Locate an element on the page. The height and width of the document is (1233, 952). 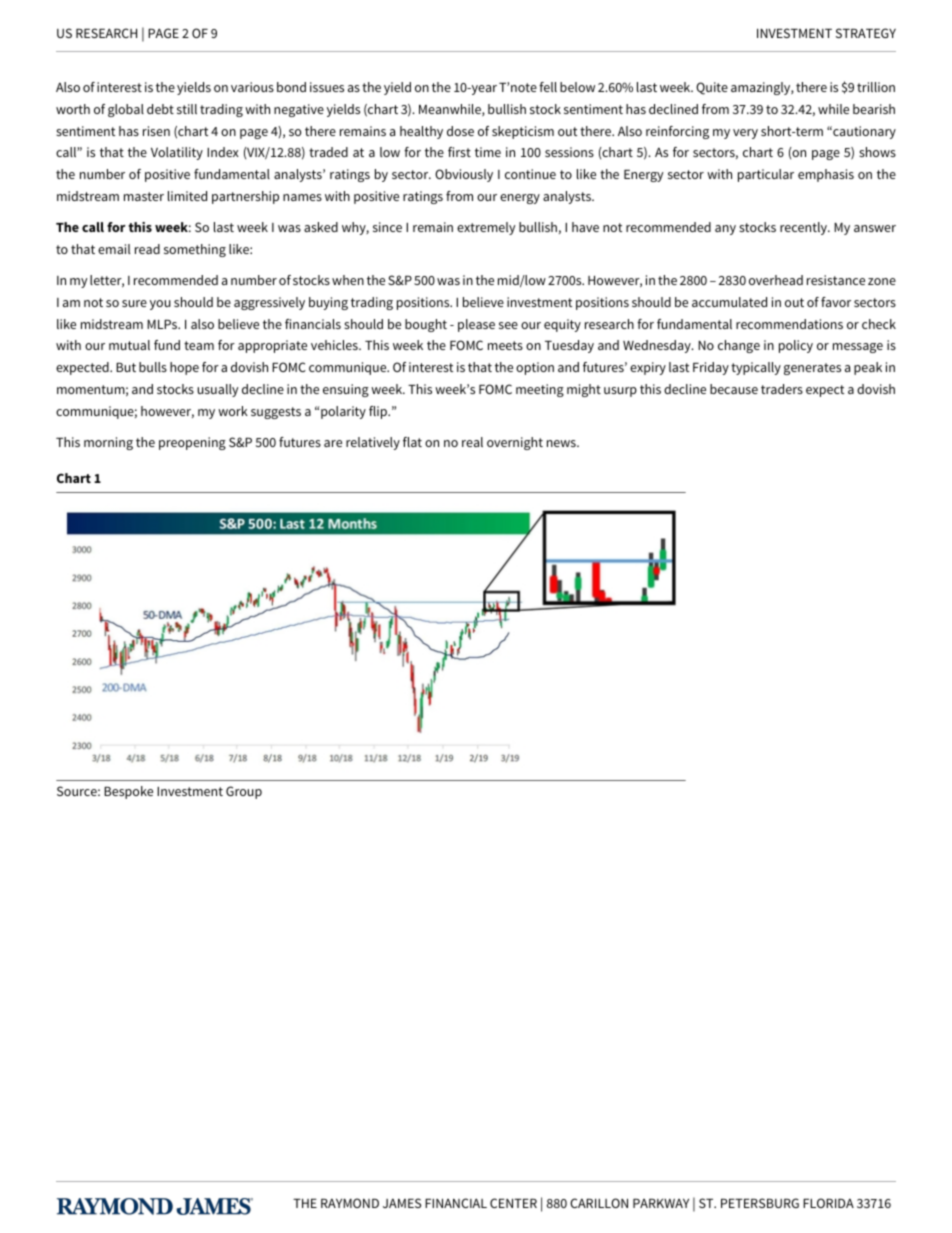
FLORIDA is located at coordinates (828, 1203).
